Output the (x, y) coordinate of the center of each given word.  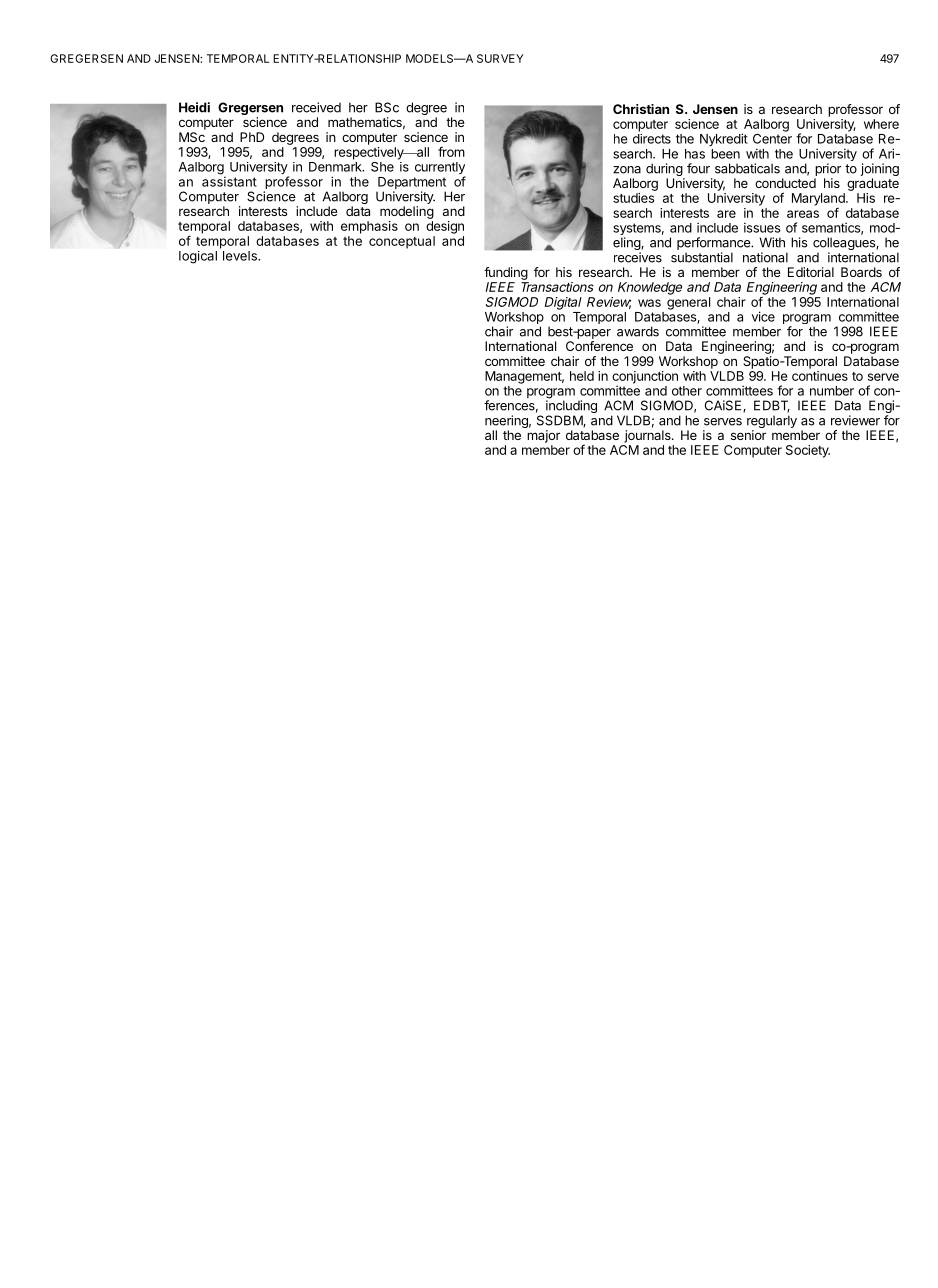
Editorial (811, 272)
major (543, 436)
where (881, 124)
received (316, 107)
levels (241, 256)
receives (638, 257)
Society (808, 451)
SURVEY (500, 58)
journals (648, 436)
